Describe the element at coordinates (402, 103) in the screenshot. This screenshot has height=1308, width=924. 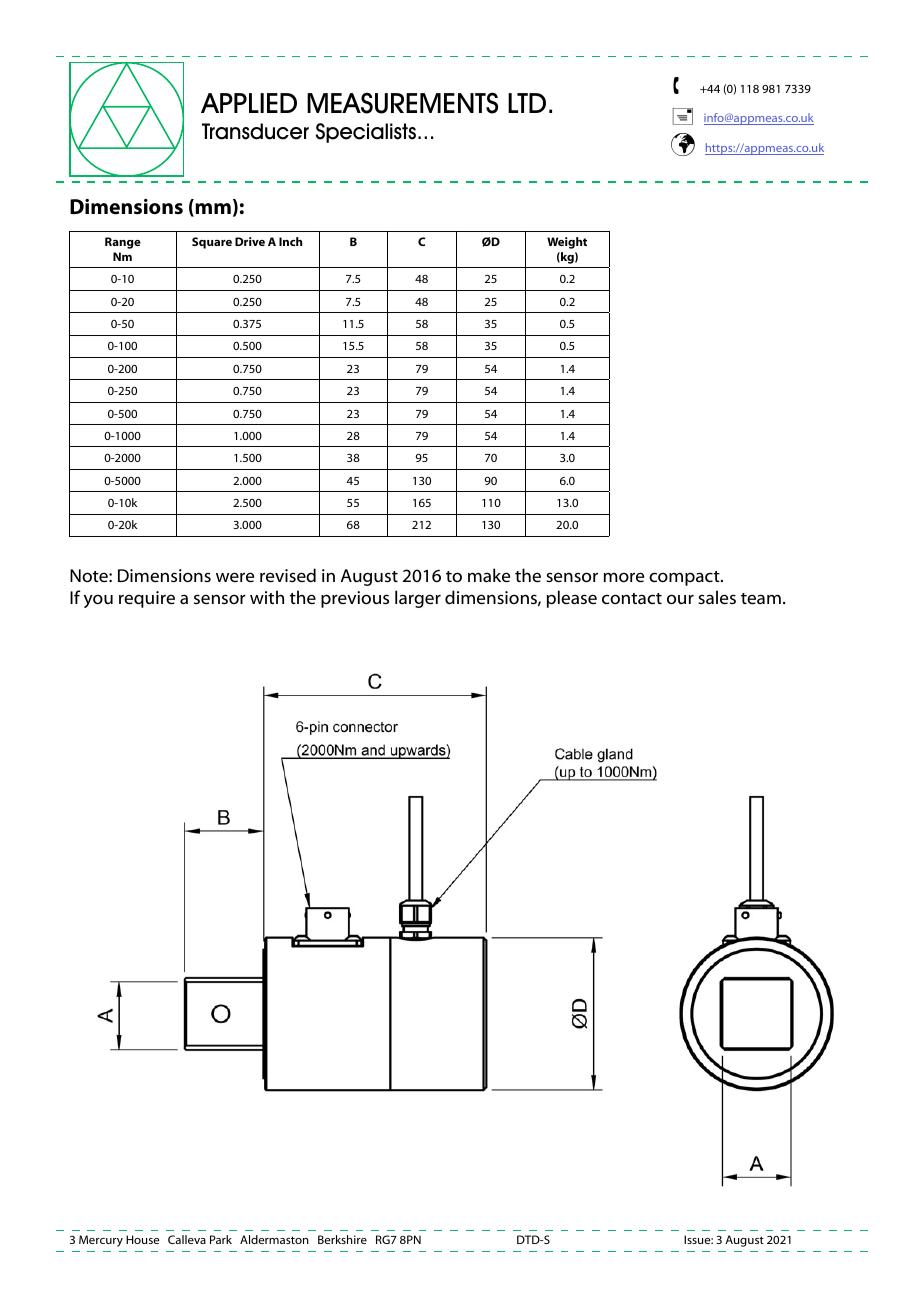
I see `MEASUREMENTS` at that location.
